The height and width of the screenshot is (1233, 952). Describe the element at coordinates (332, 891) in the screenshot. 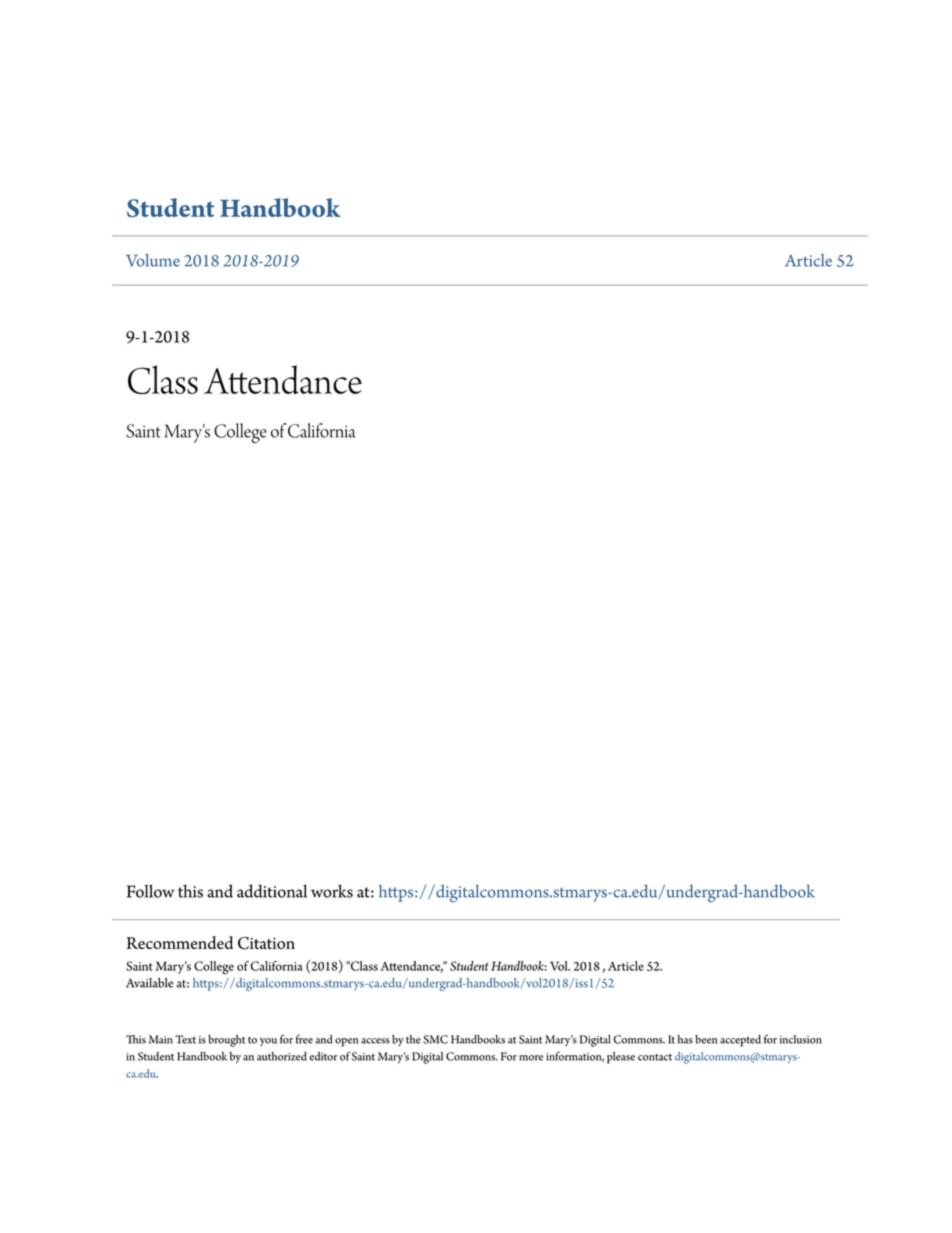

I see `works` at that location.
